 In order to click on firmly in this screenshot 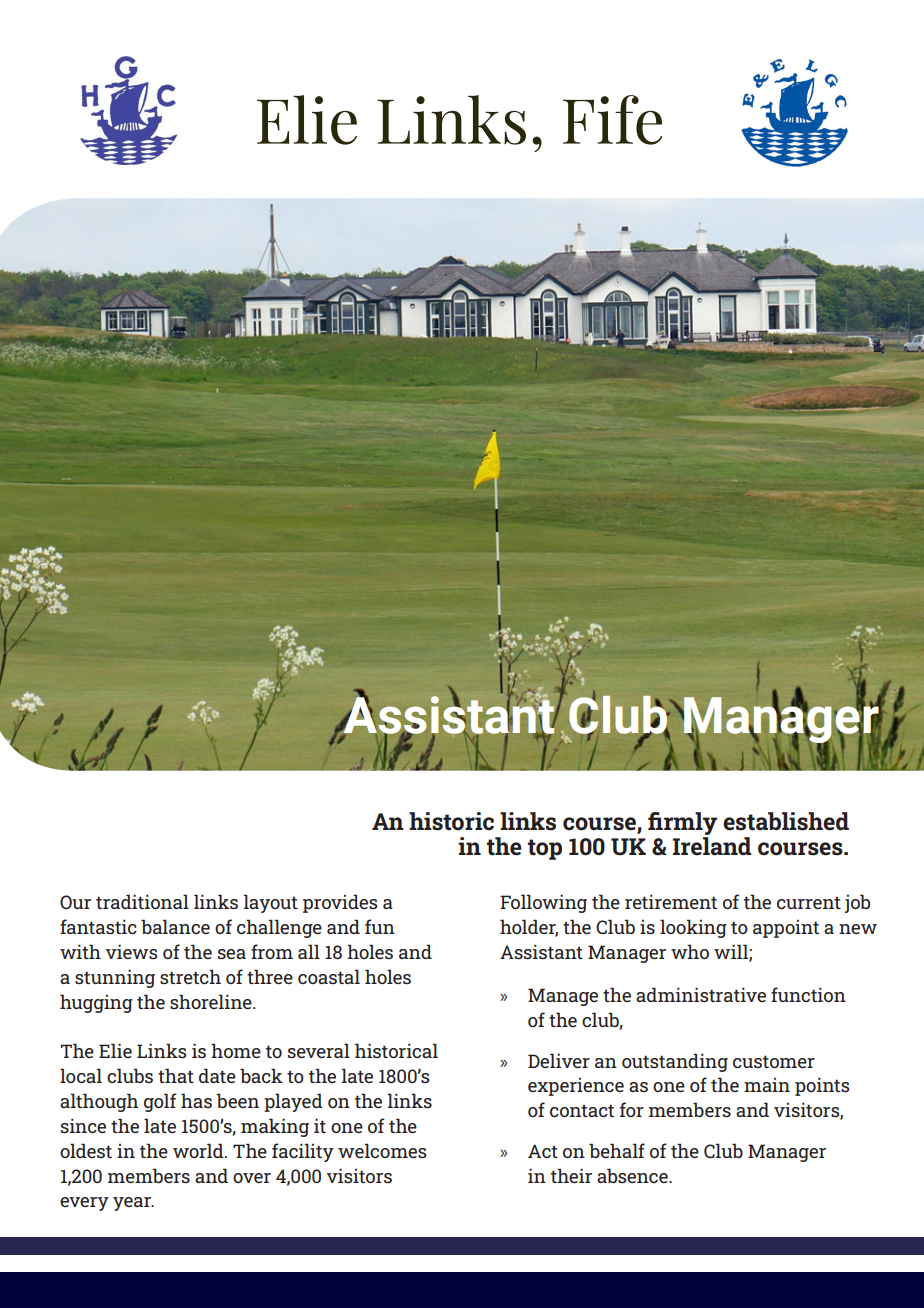, I will do `click(682, 823)`.
